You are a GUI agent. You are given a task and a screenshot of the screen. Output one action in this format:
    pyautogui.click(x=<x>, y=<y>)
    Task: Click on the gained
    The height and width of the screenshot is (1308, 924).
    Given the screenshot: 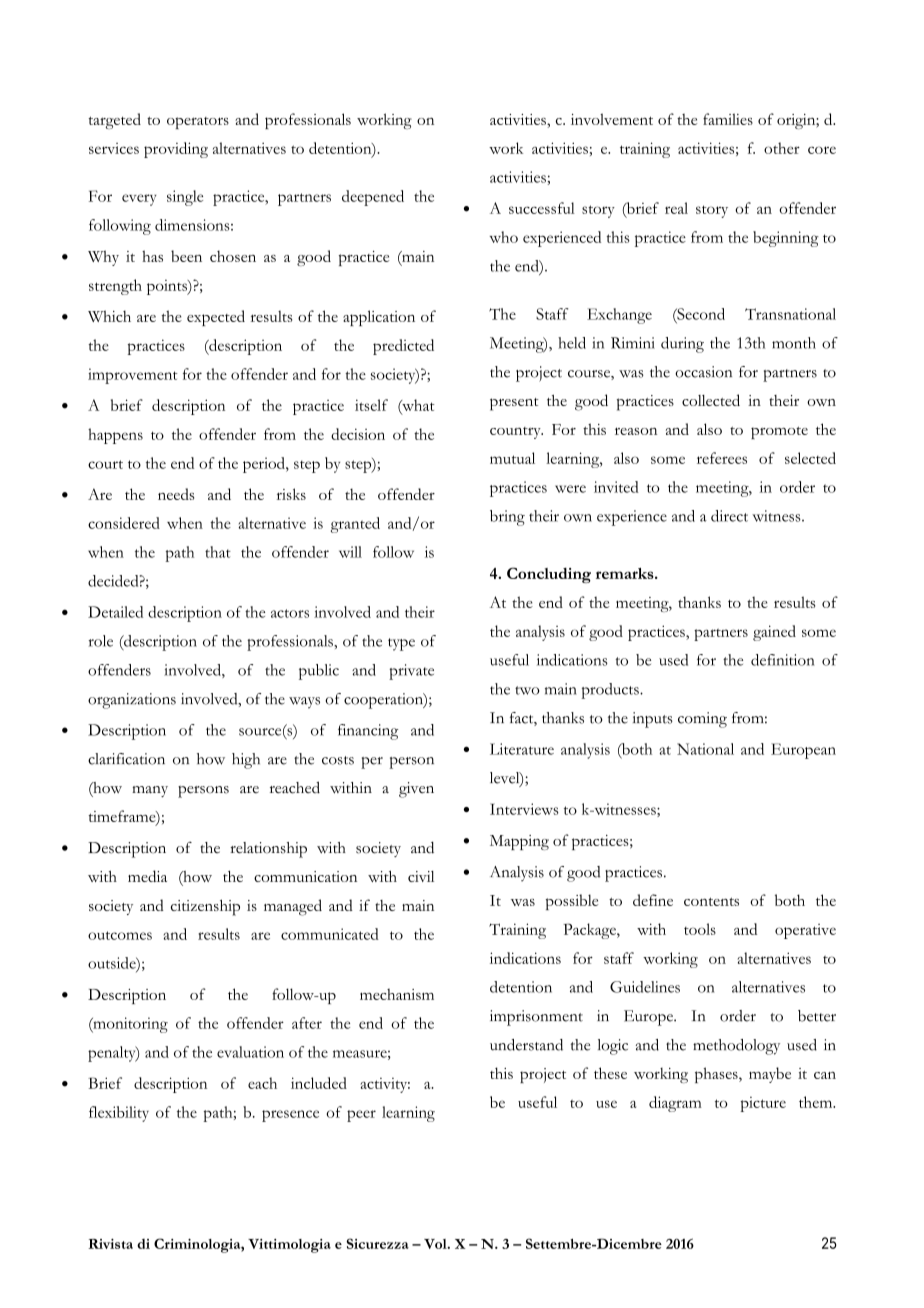 What is the action you would take?
    pyautogui.click(x=774, y=633)
